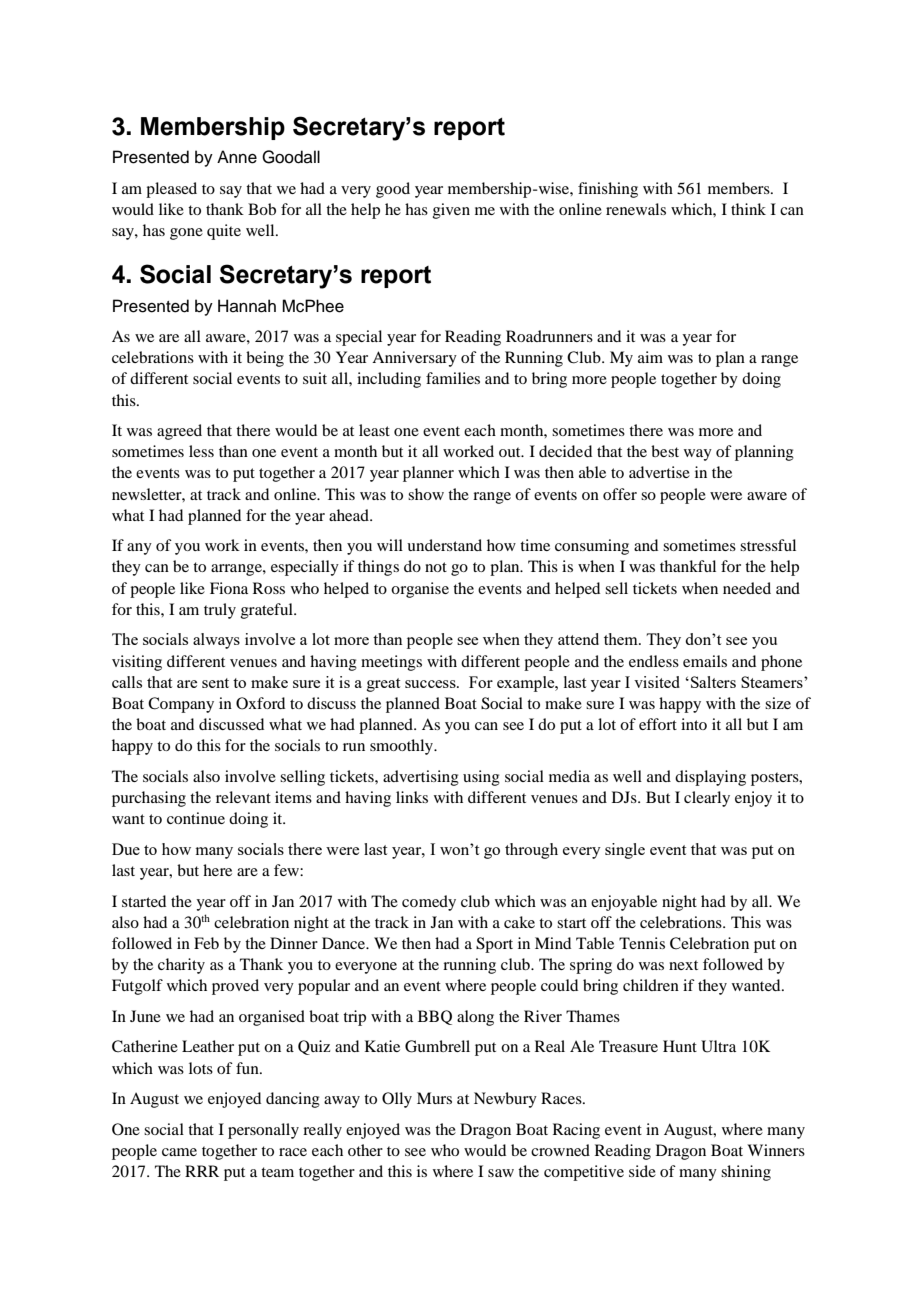 The height and width of the screenshot is (1307, 924). Describe the element at coordinates (665, 451) in the screenshot. I see `best` at that location.
